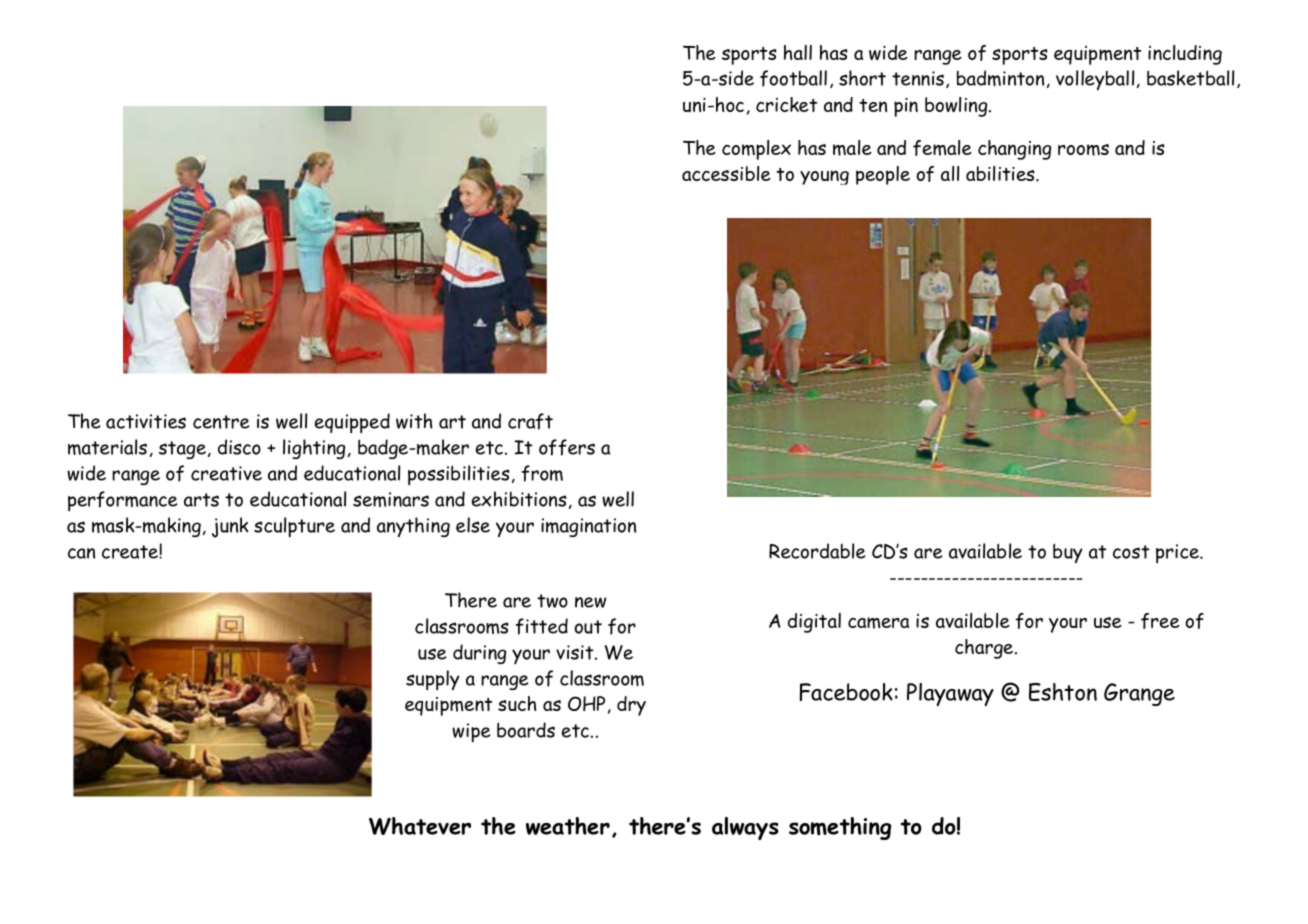  I want to click on volleyball, so click(1095, 80).
